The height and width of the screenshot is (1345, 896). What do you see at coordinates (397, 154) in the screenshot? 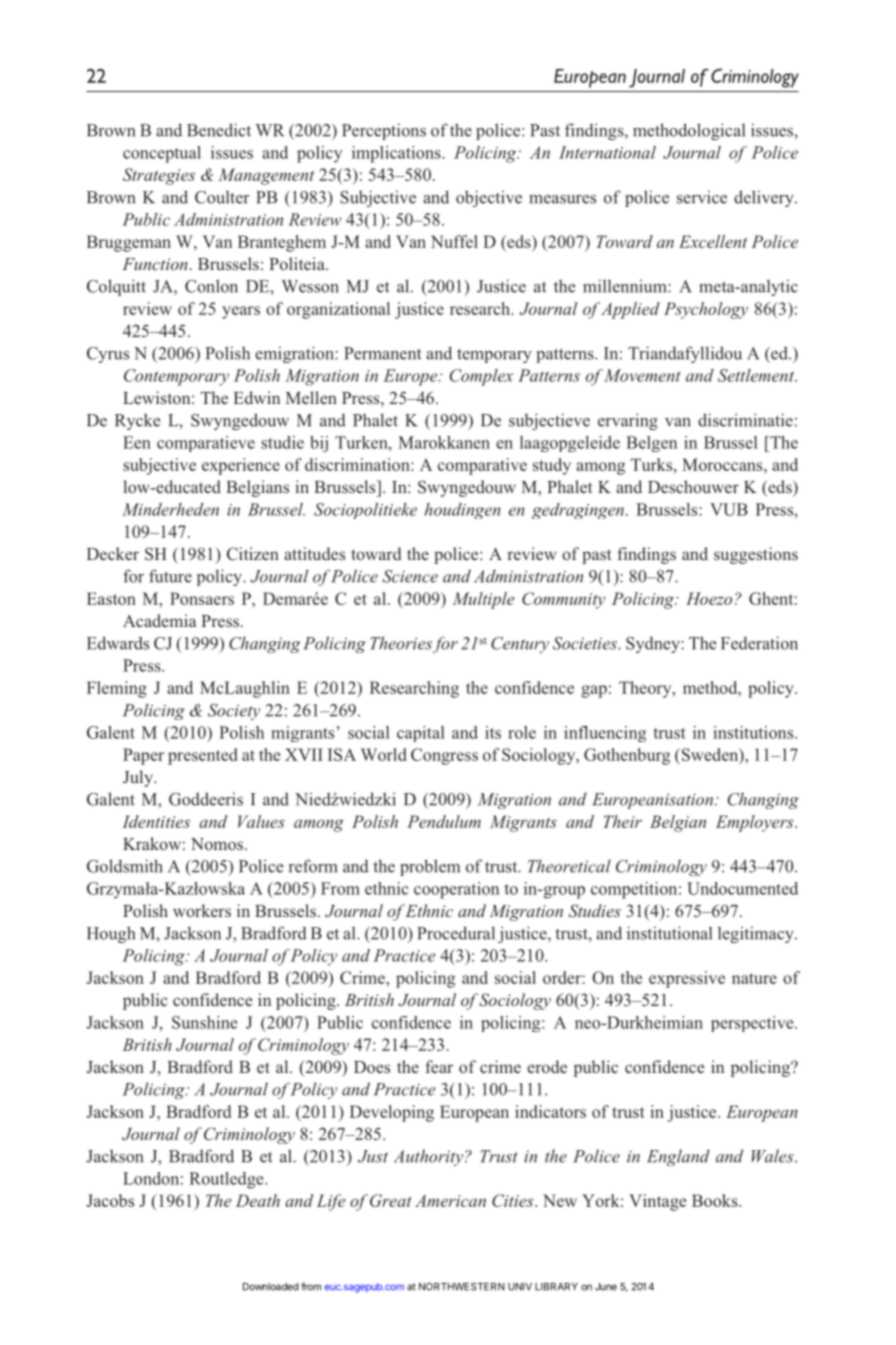
I see `implications` at bounding box center [397, 154].
